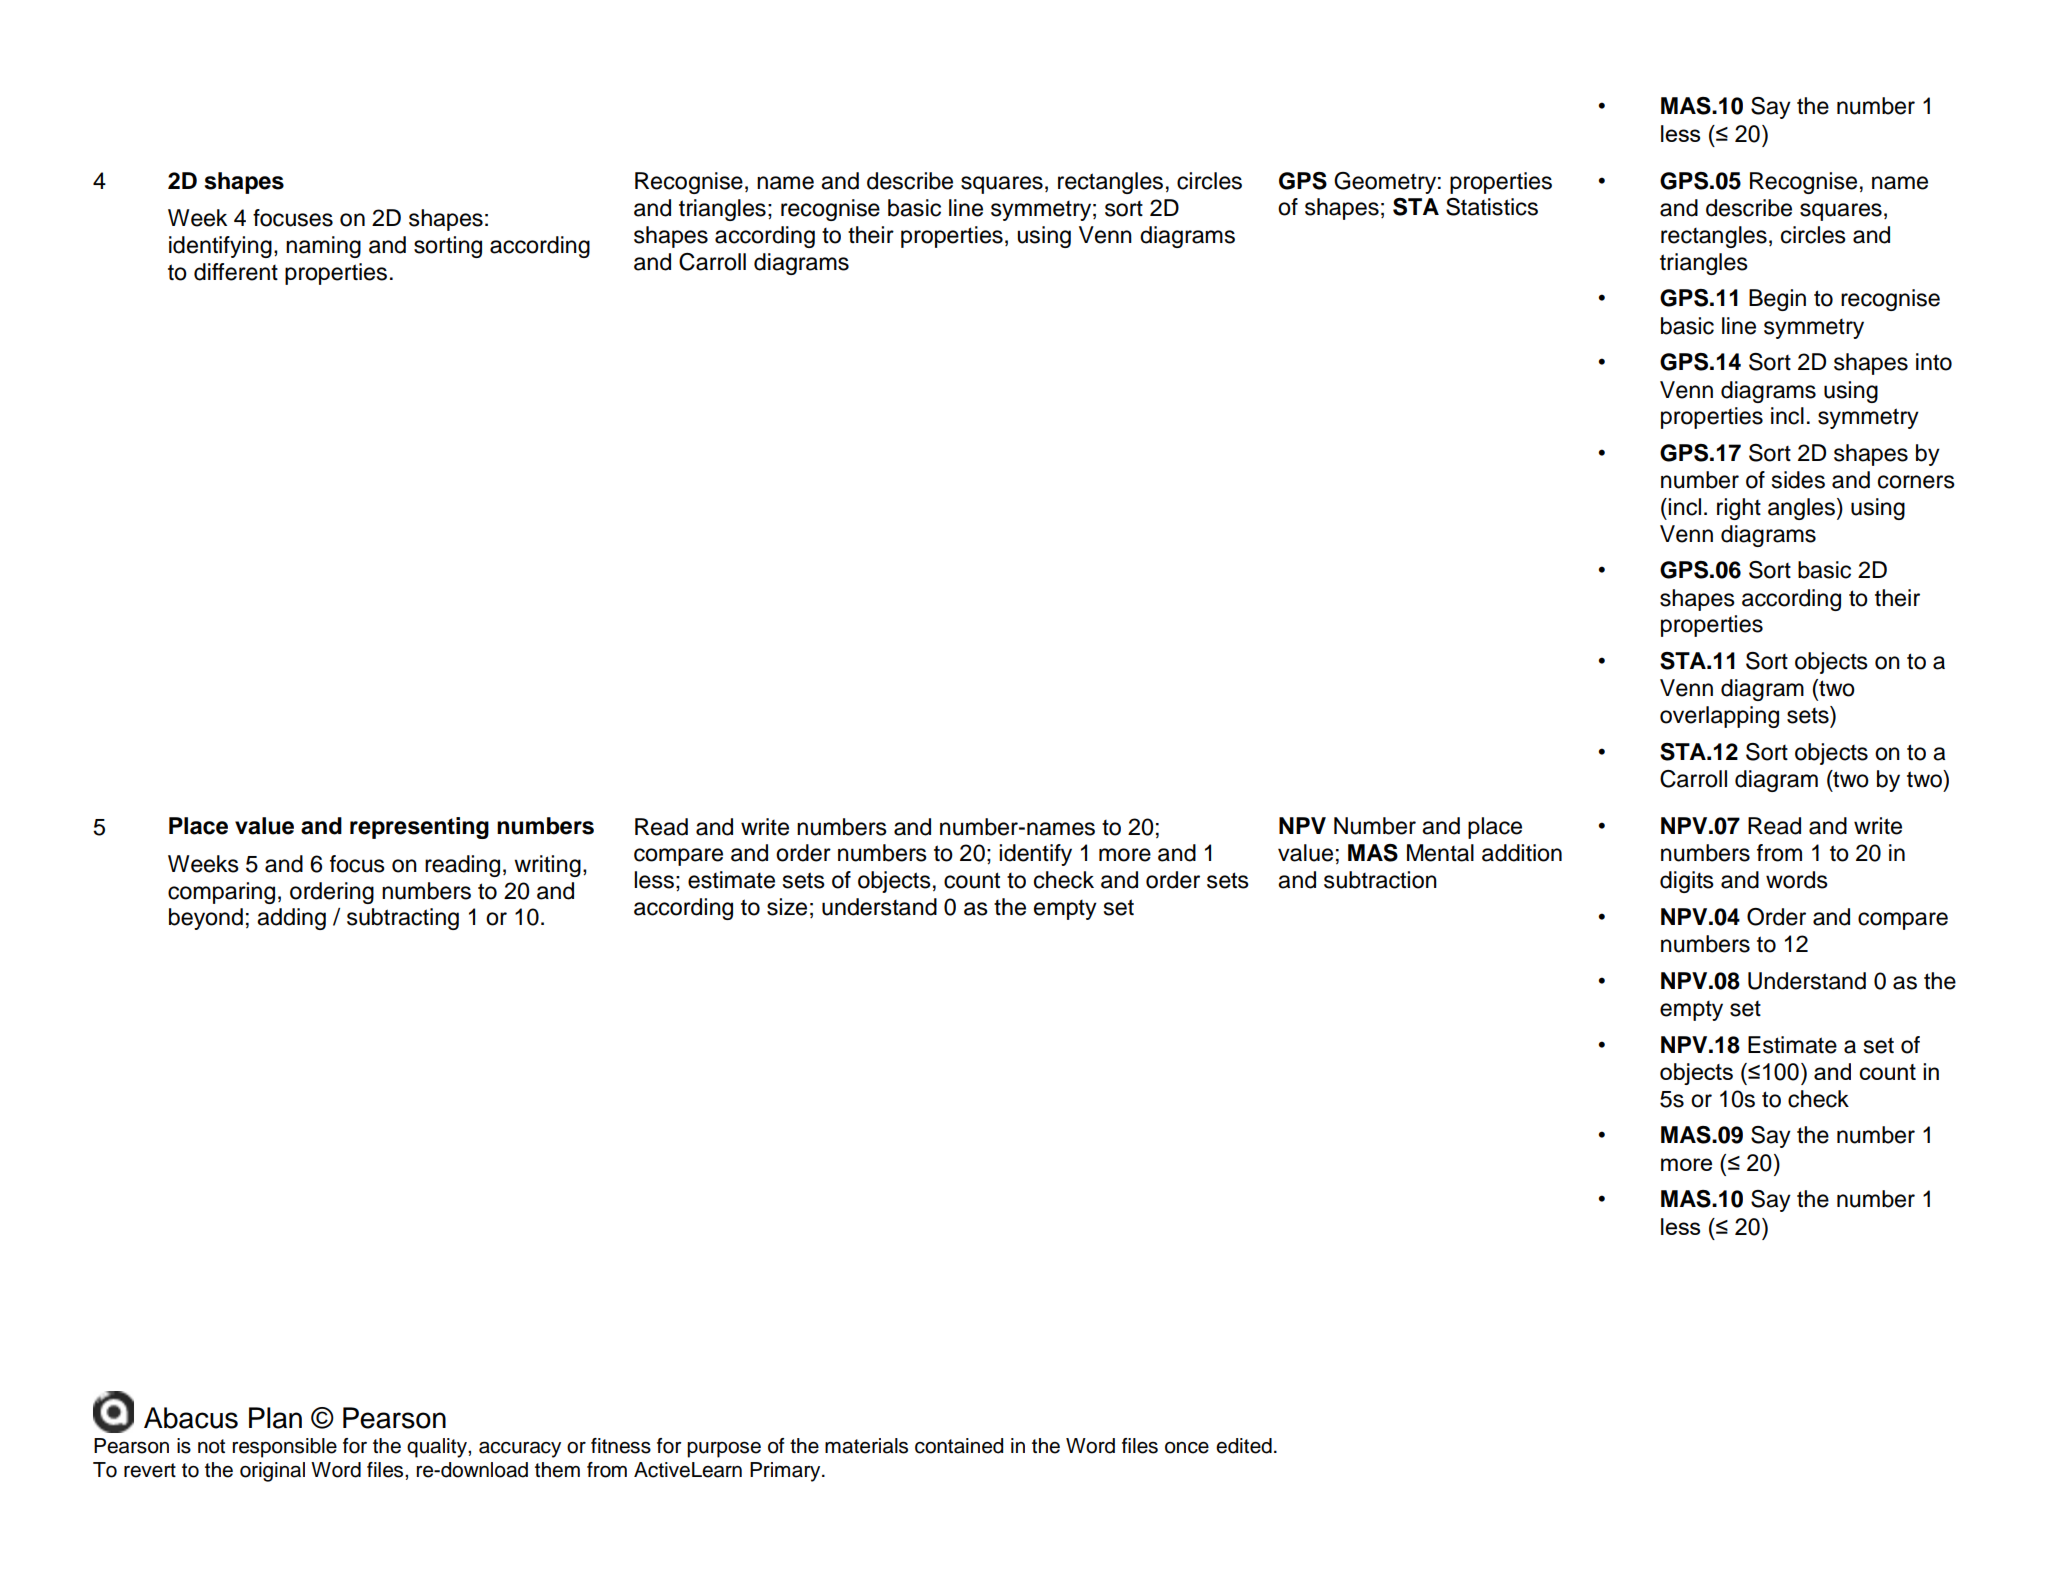  Describe the element at coordinates (1777, 300) in the page. I see `Begin` at that location.
